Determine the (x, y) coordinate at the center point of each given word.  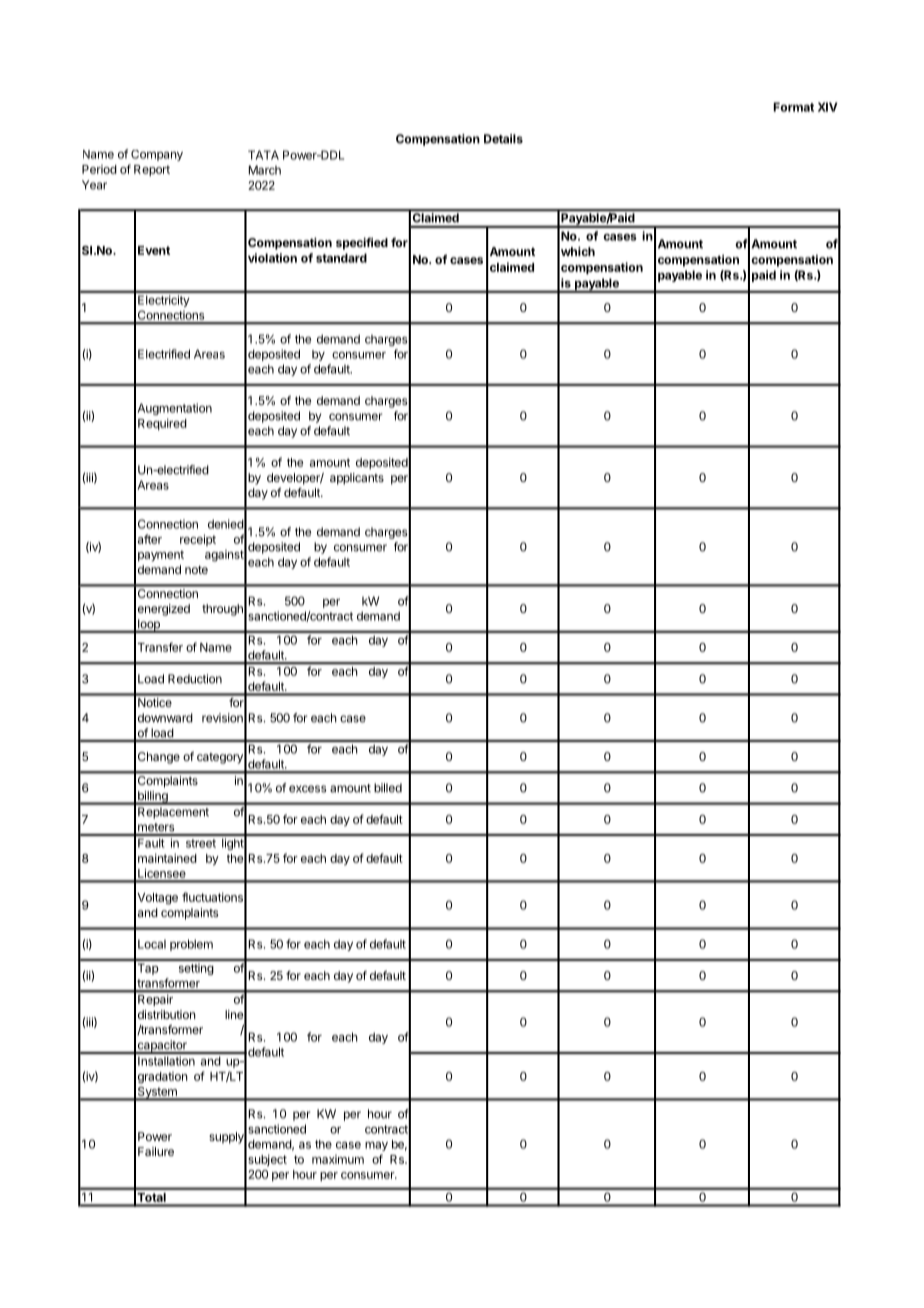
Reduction (195, 679)
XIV (828, 107)
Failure (156, 1151)
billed (388, 788)
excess (308, 789)
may (376, 1146)
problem (191, 945)
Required (162, 424)
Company (157, 155)
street (201, 843)
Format (793, 107)
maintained (167, 858)
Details (503, 139)
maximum (338, 1159)
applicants (357, 479)
